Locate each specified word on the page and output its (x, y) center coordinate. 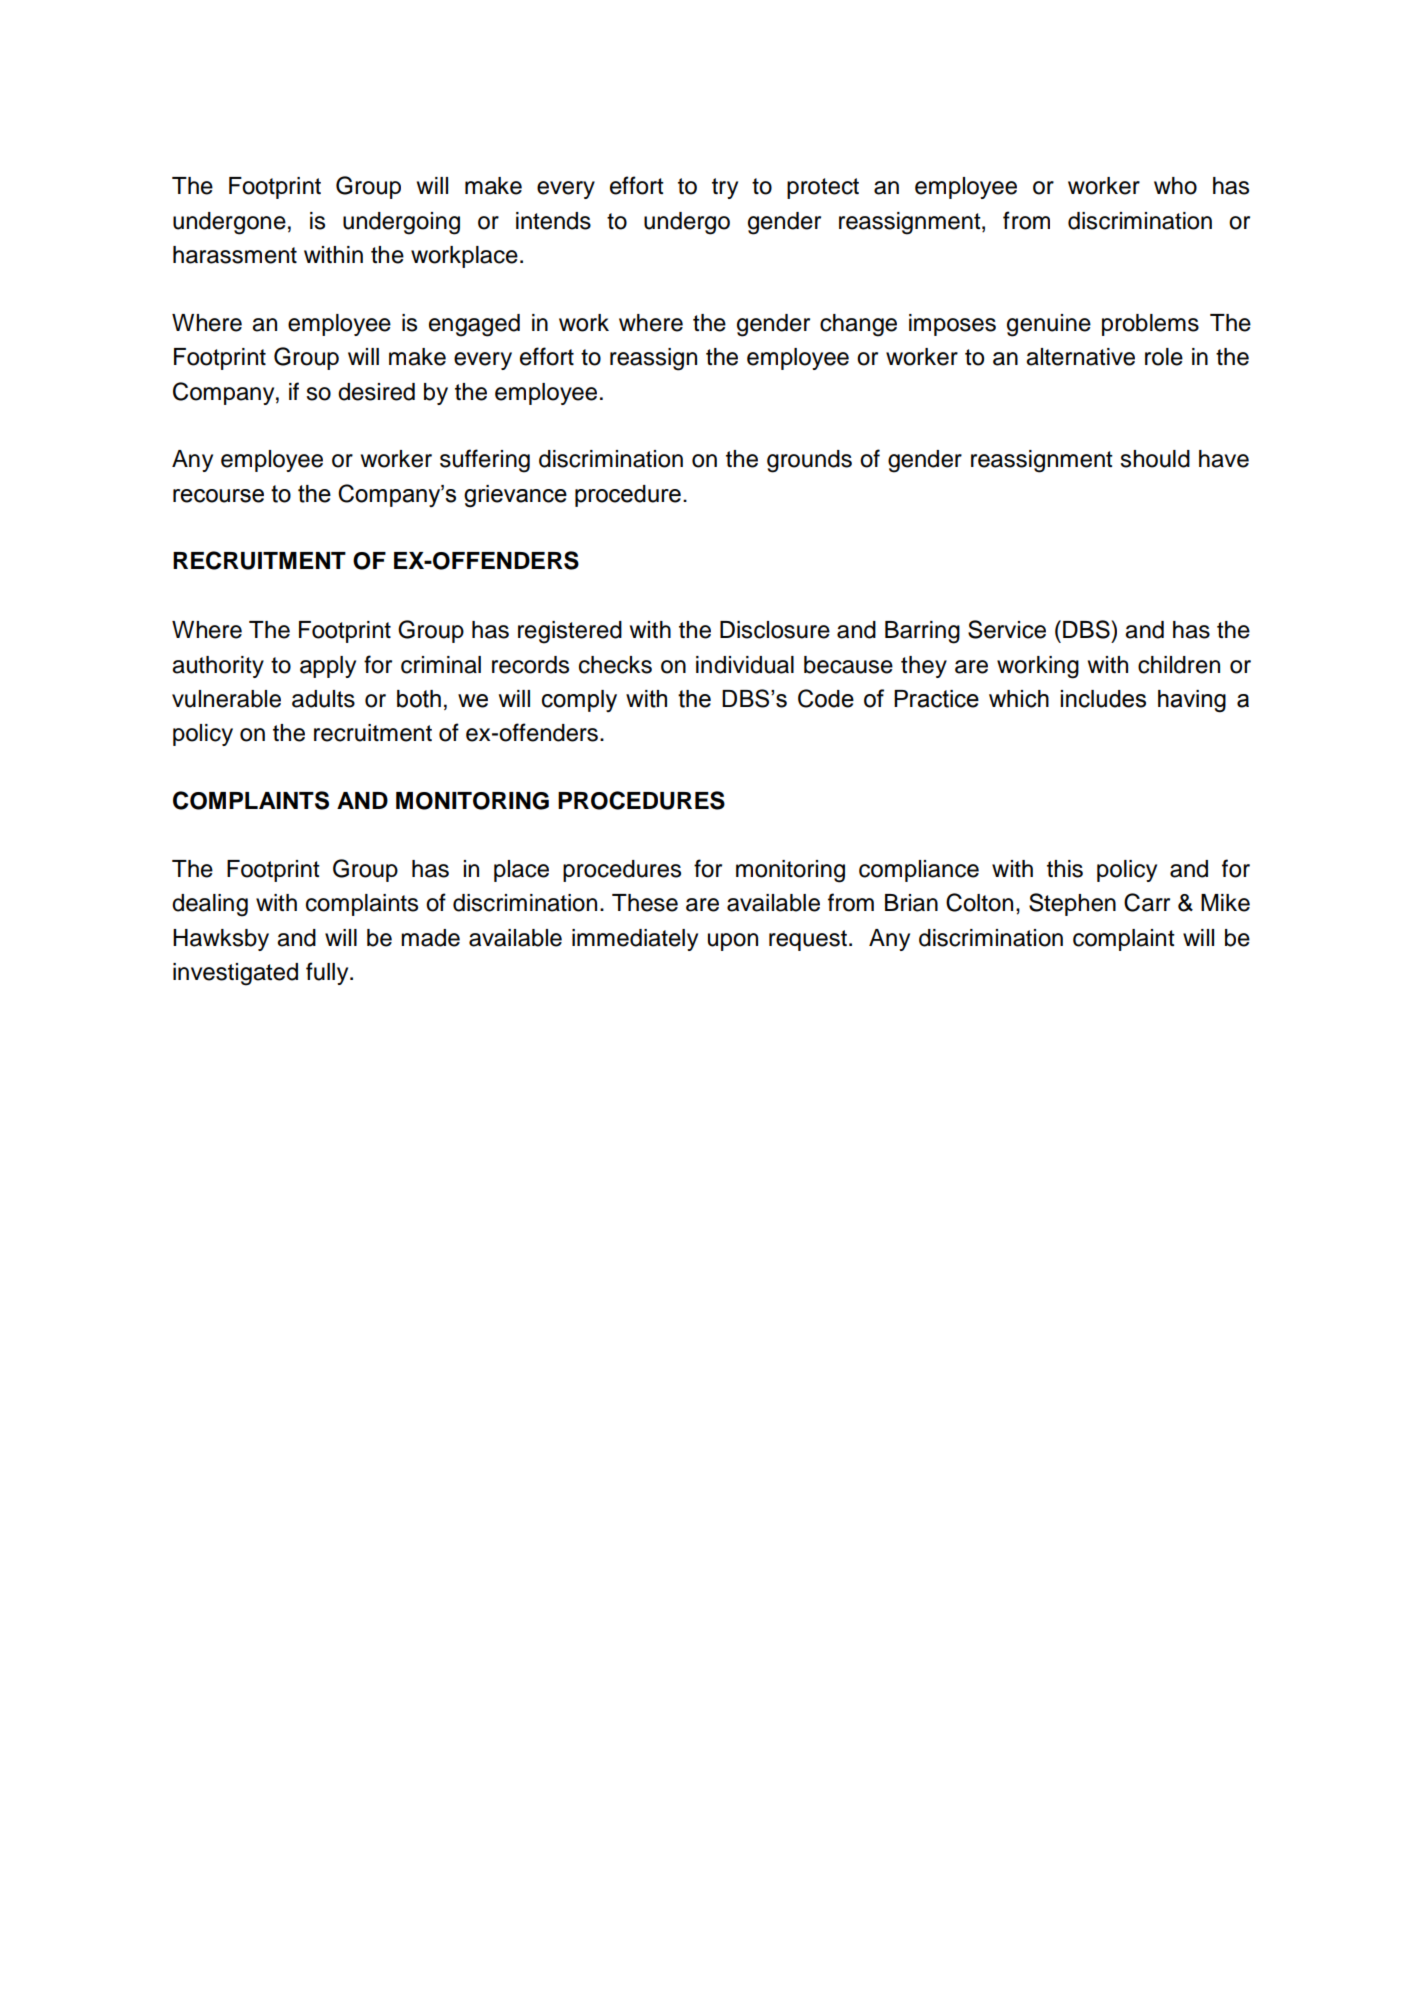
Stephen (1072, 904)
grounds (809, 461)
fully (328, 973)
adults (323, 699)
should (1155, 459)
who (1175, 186)
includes (1103, 699)
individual (745, 665)
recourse (218, 496)
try (725, 188)
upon (733, 942)
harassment (235, 255)
